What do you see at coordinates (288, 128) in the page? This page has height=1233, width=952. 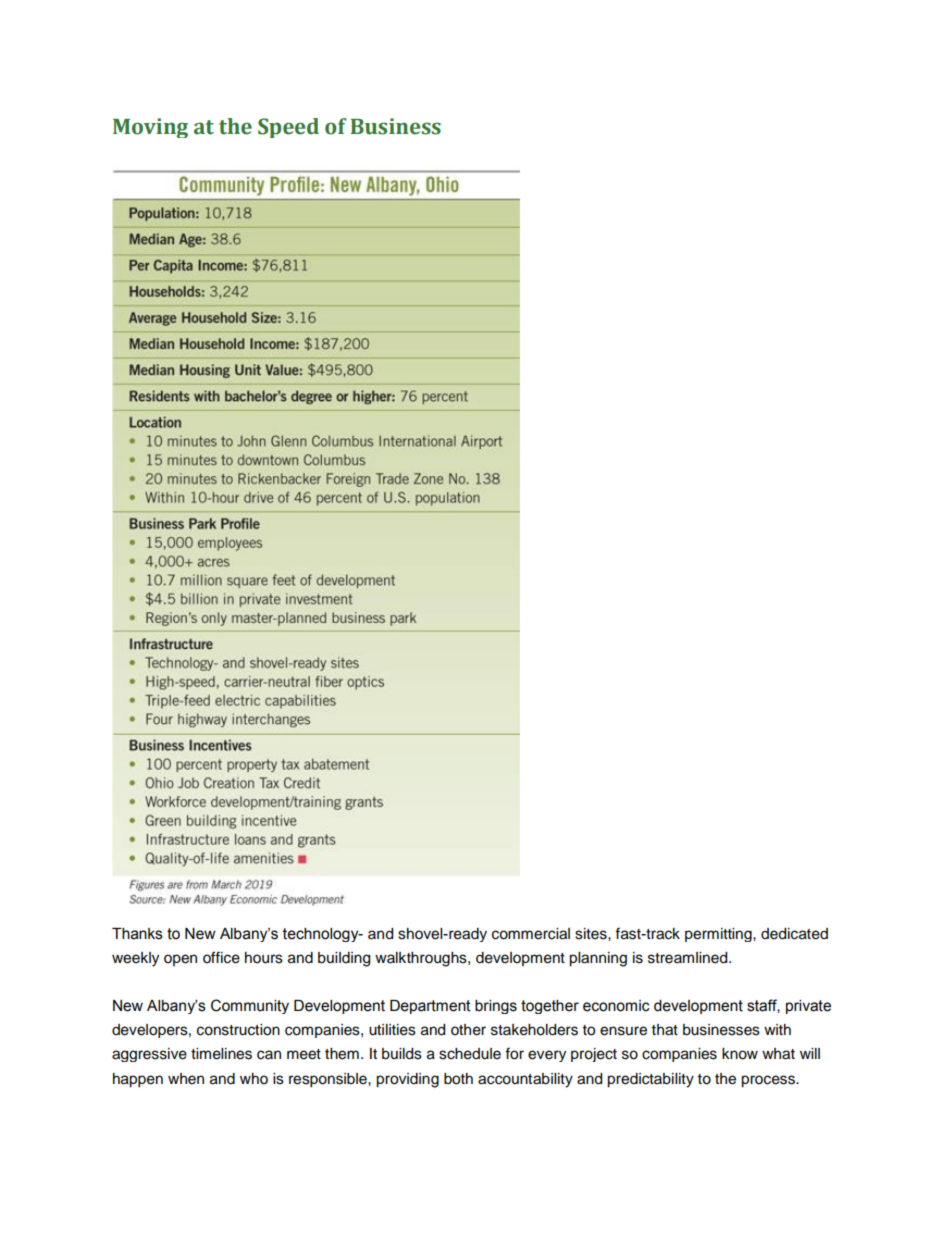 I see `Speed` at bounding box center [288, 128].
